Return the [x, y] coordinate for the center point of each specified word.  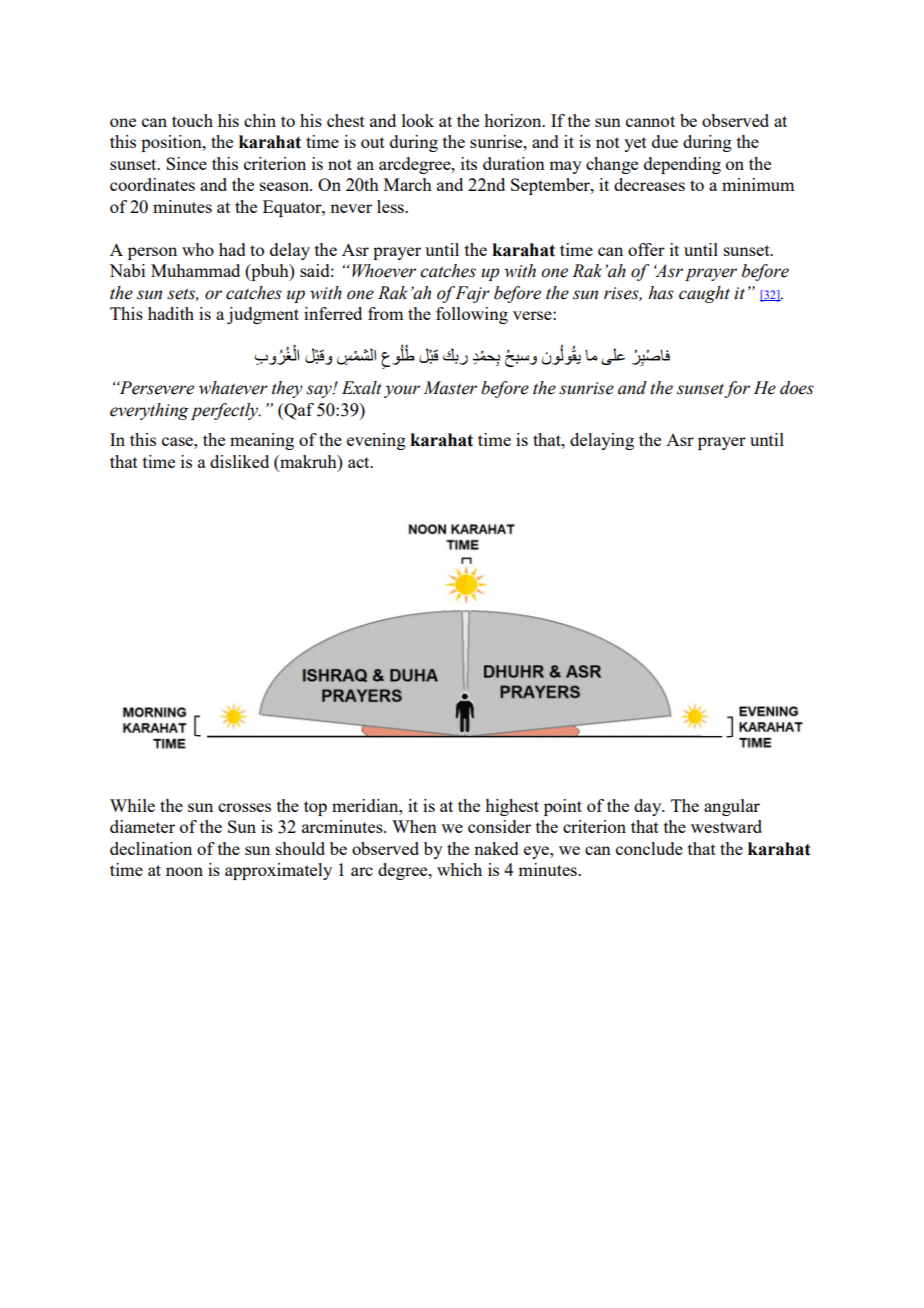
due [665, 141]
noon [184, 871]
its [469, 163]
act [360, 462]
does [797, 388]
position [172, 143]
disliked [239, 461]
